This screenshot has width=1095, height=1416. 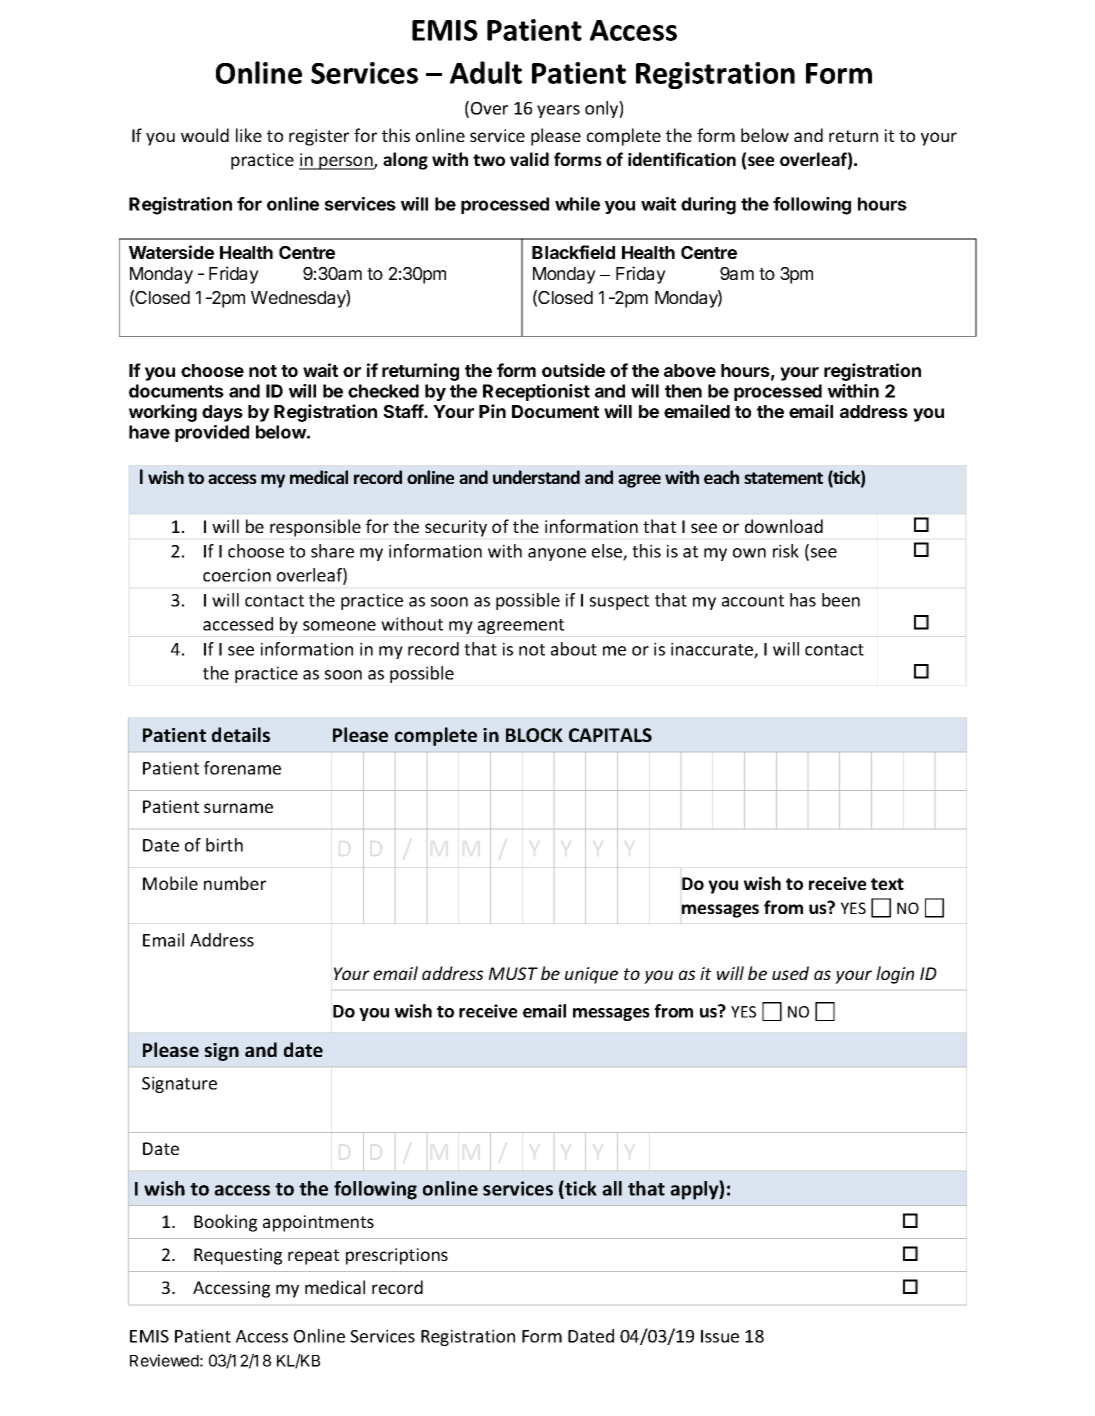 What do you see at coordinates (249, 135) in the screenshot?
I see `like` at bounding box center [249, 135].
